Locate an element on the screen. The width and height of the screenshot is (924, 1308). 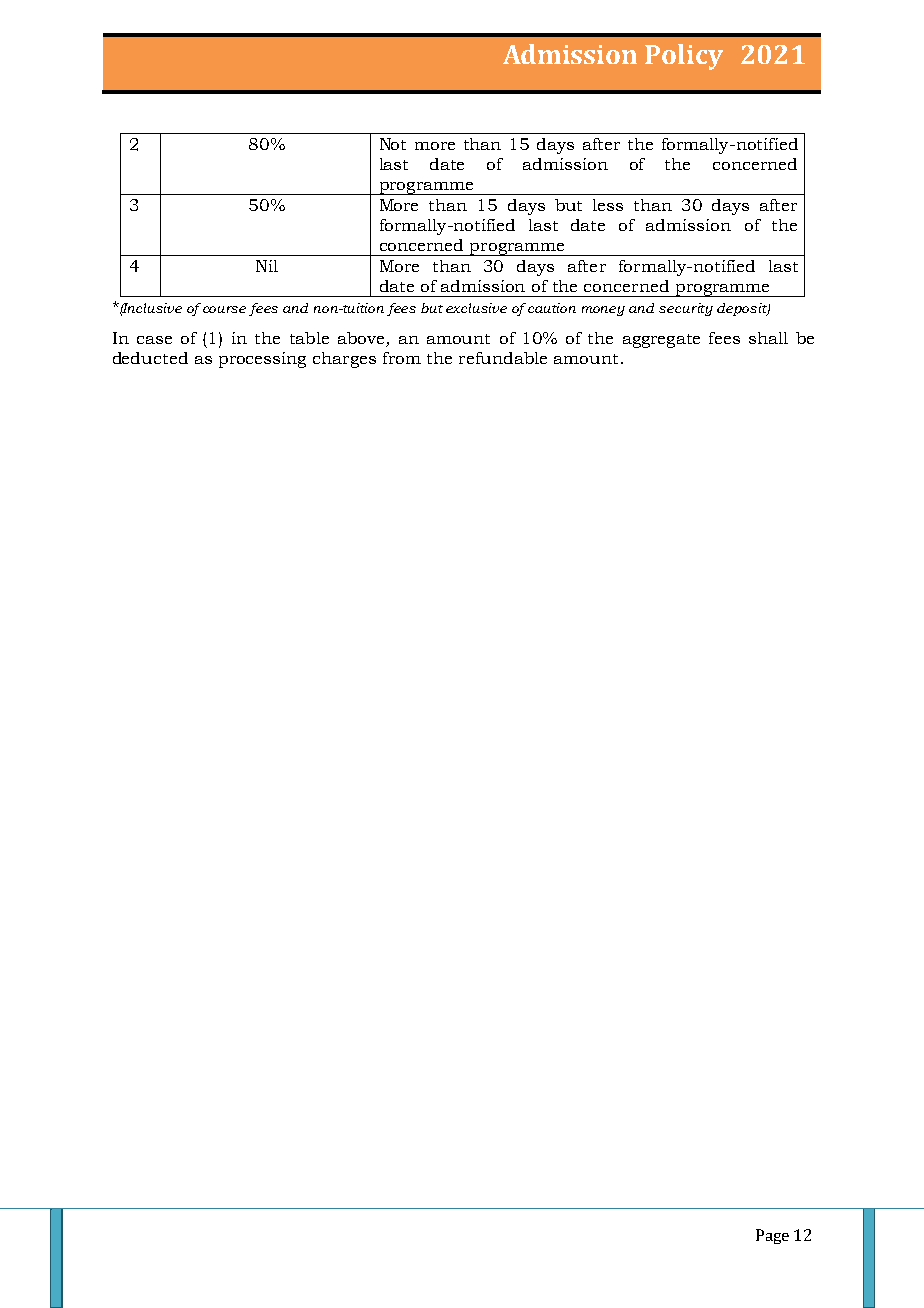
shall is located at coordinates (768, 338).
